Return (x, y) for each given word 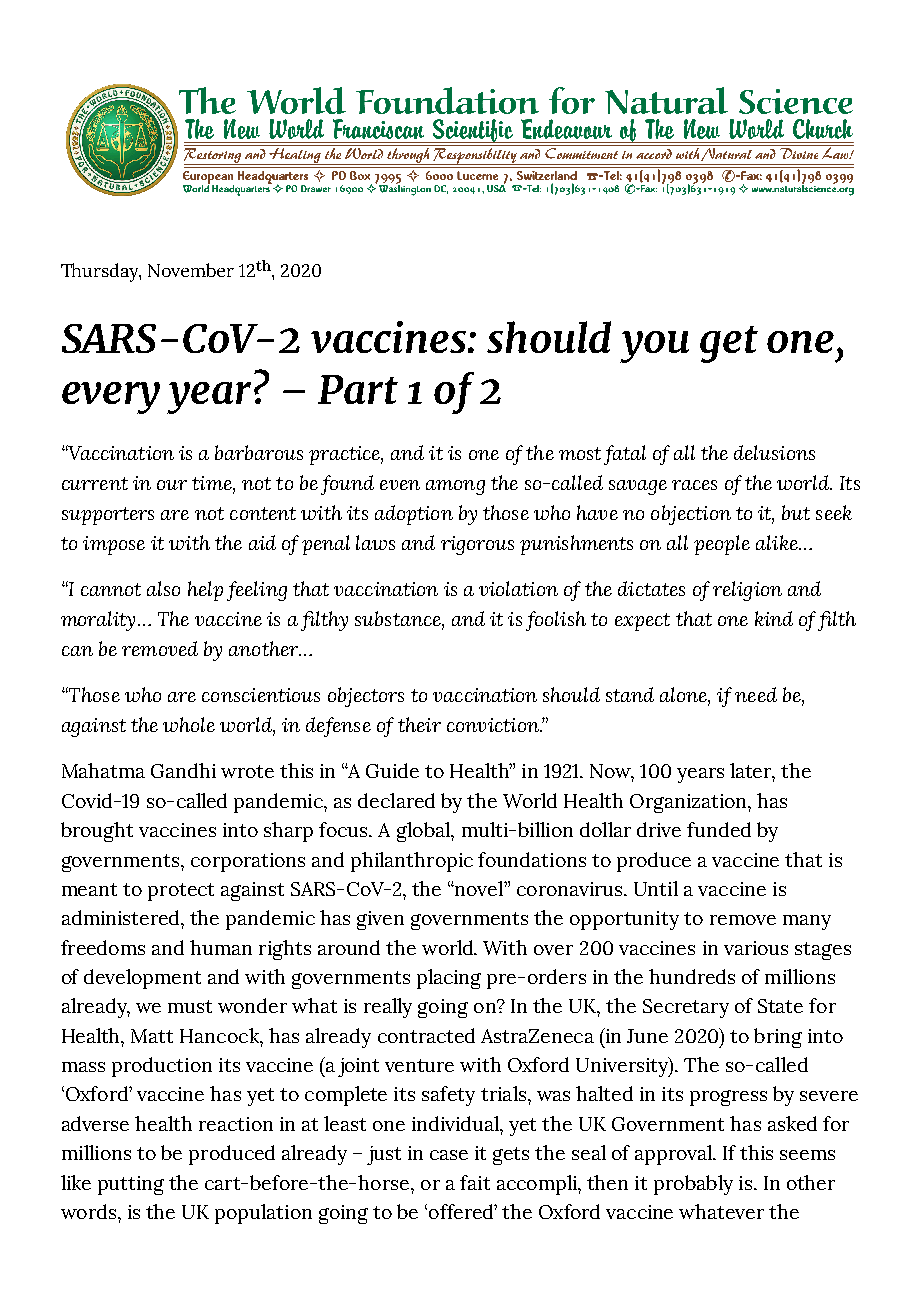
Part (358, 389)
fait (475, 1182)
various (756, 948)
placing (449, 979)
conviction (494, 725)
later (752, 772)
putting (131, 1185)
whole (189, 724)
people (722, 545)
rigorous (477, 545)
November (191, 270)
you (654, 347)
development (142, 979)
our (172, 485)
